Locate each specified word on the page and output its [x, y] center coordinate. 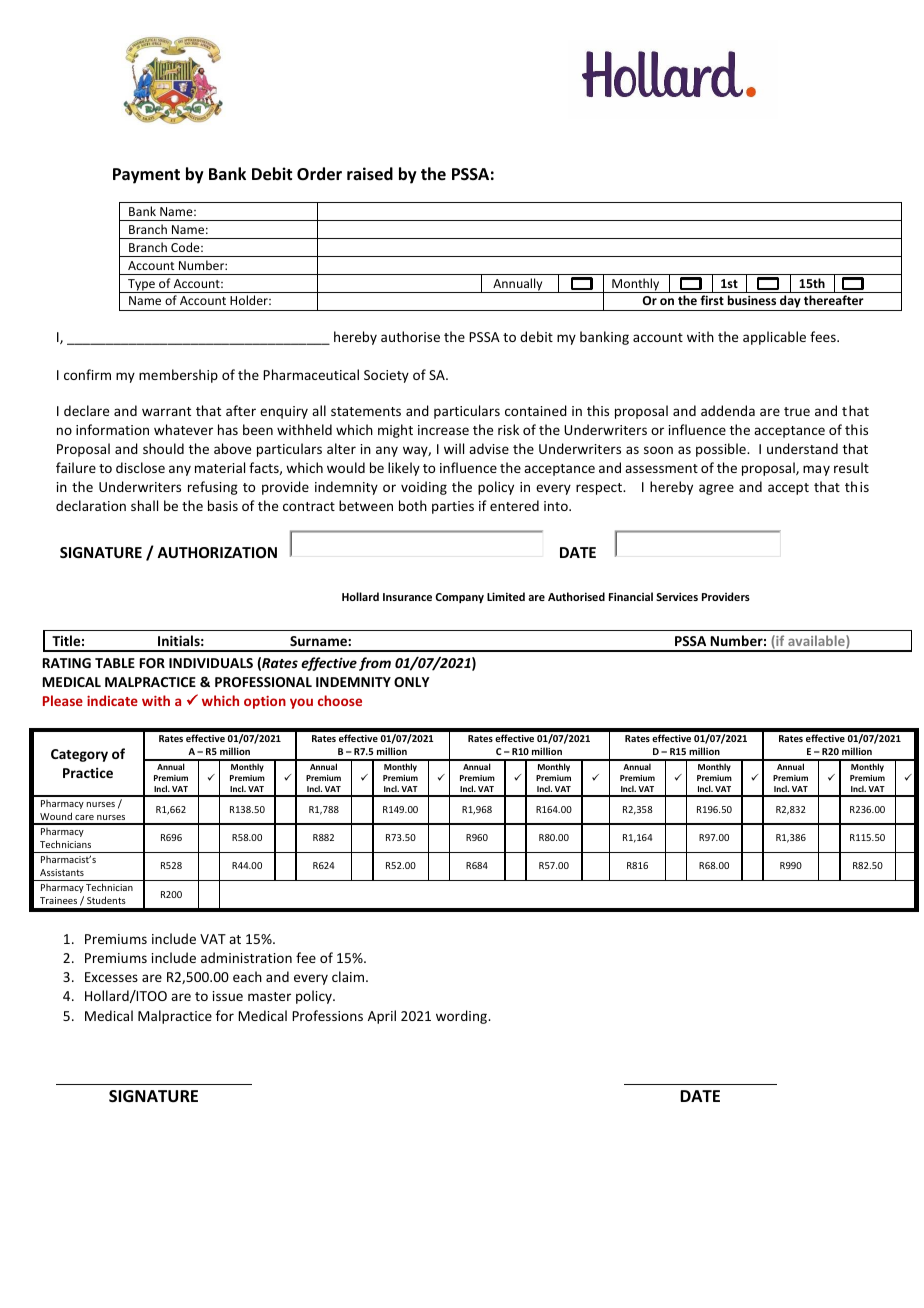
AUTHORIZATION [217, 552]
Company [459, 598]
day [790, 303]
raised [370, 174]
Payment [146, 176]
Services [677, 596]
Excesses [111, 977]
